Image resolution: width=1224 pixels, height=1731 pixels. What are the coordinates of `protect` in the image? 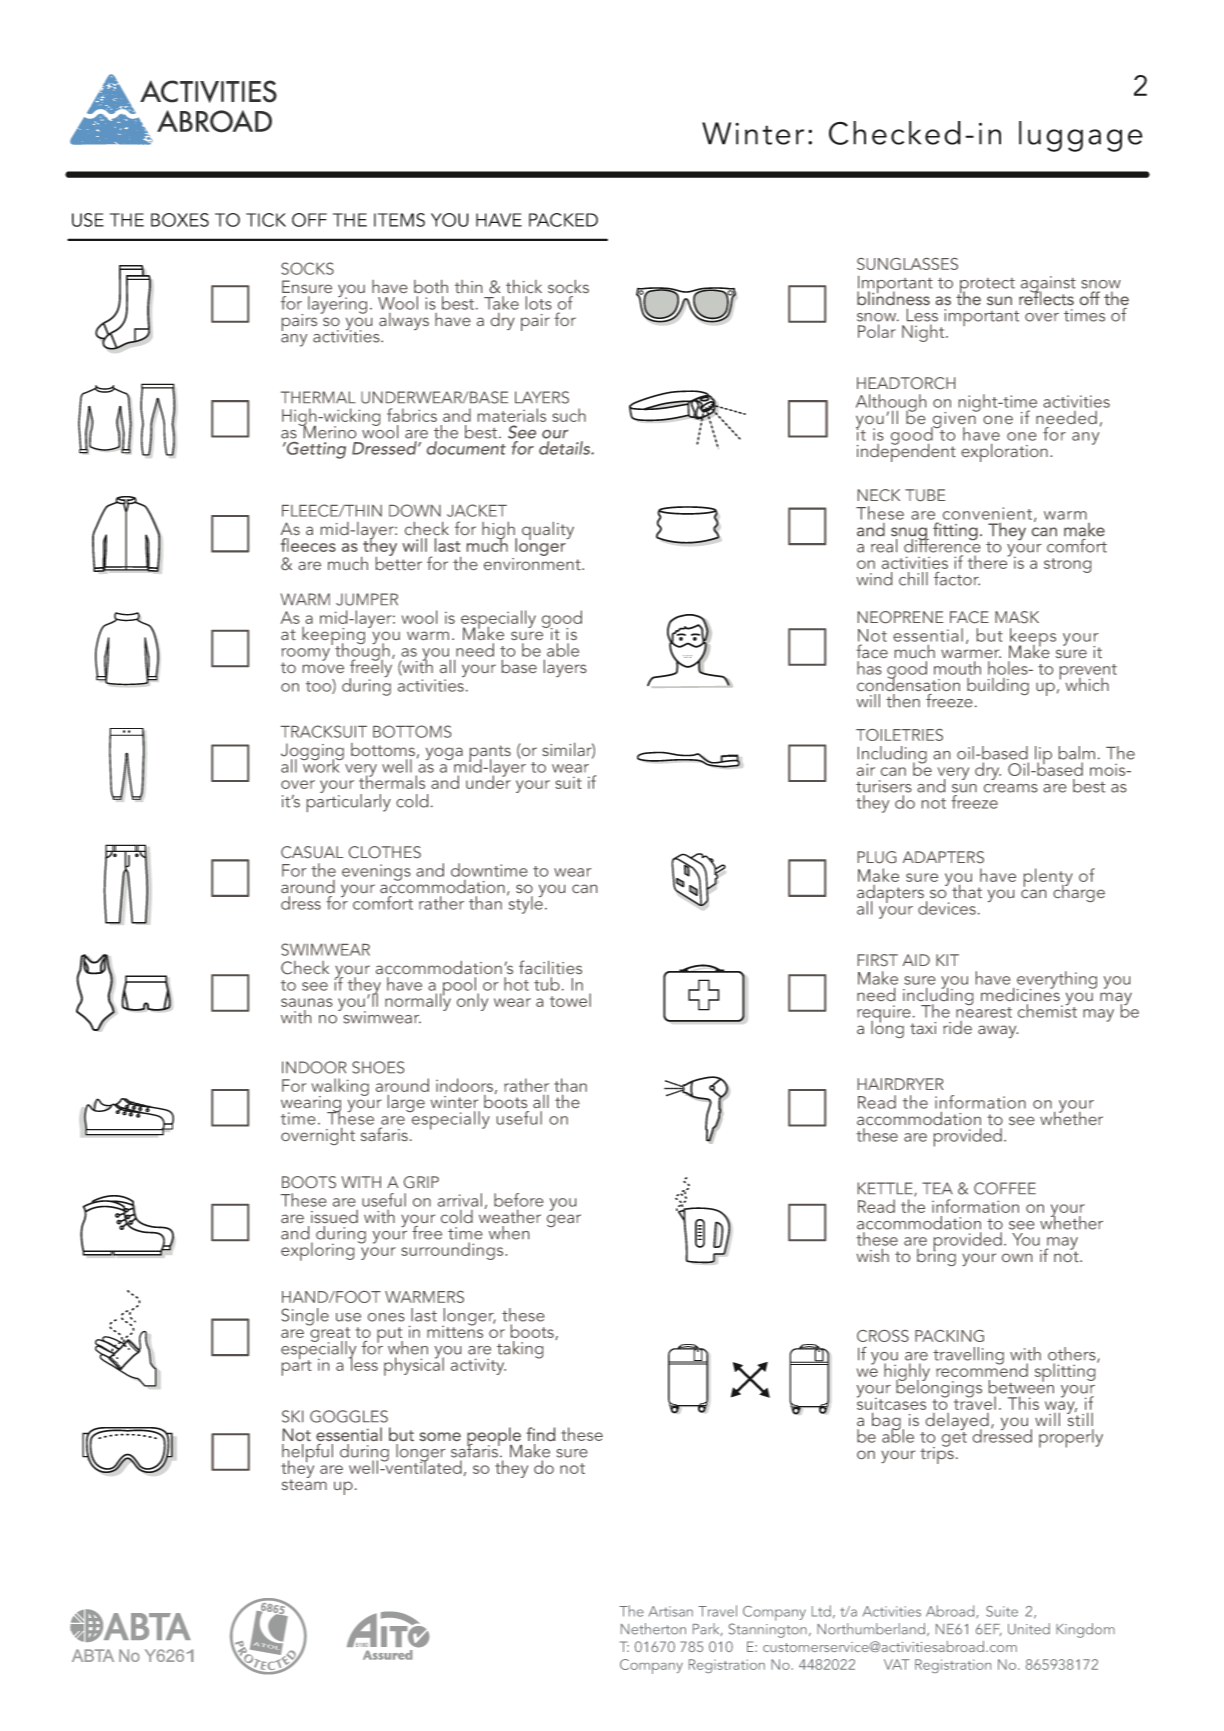 It's located at (986, 287).
